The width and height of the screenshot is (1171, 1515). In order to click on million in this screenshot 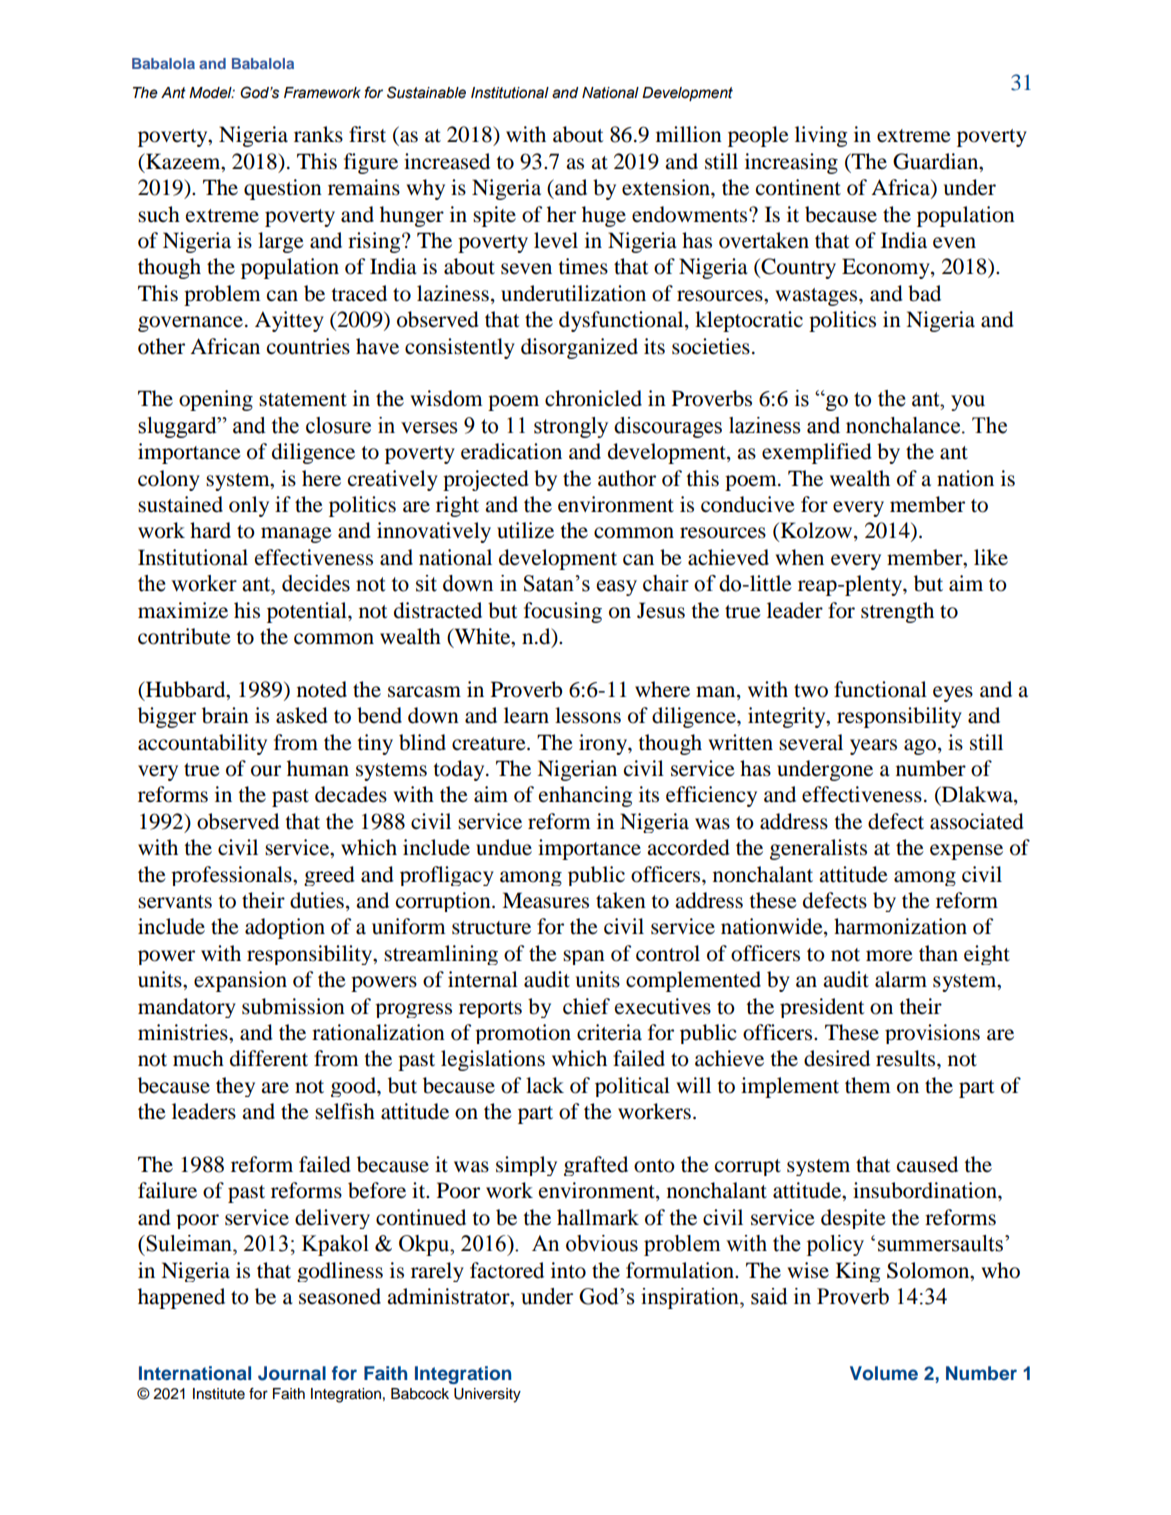, I will do `click(689, 134)`.
